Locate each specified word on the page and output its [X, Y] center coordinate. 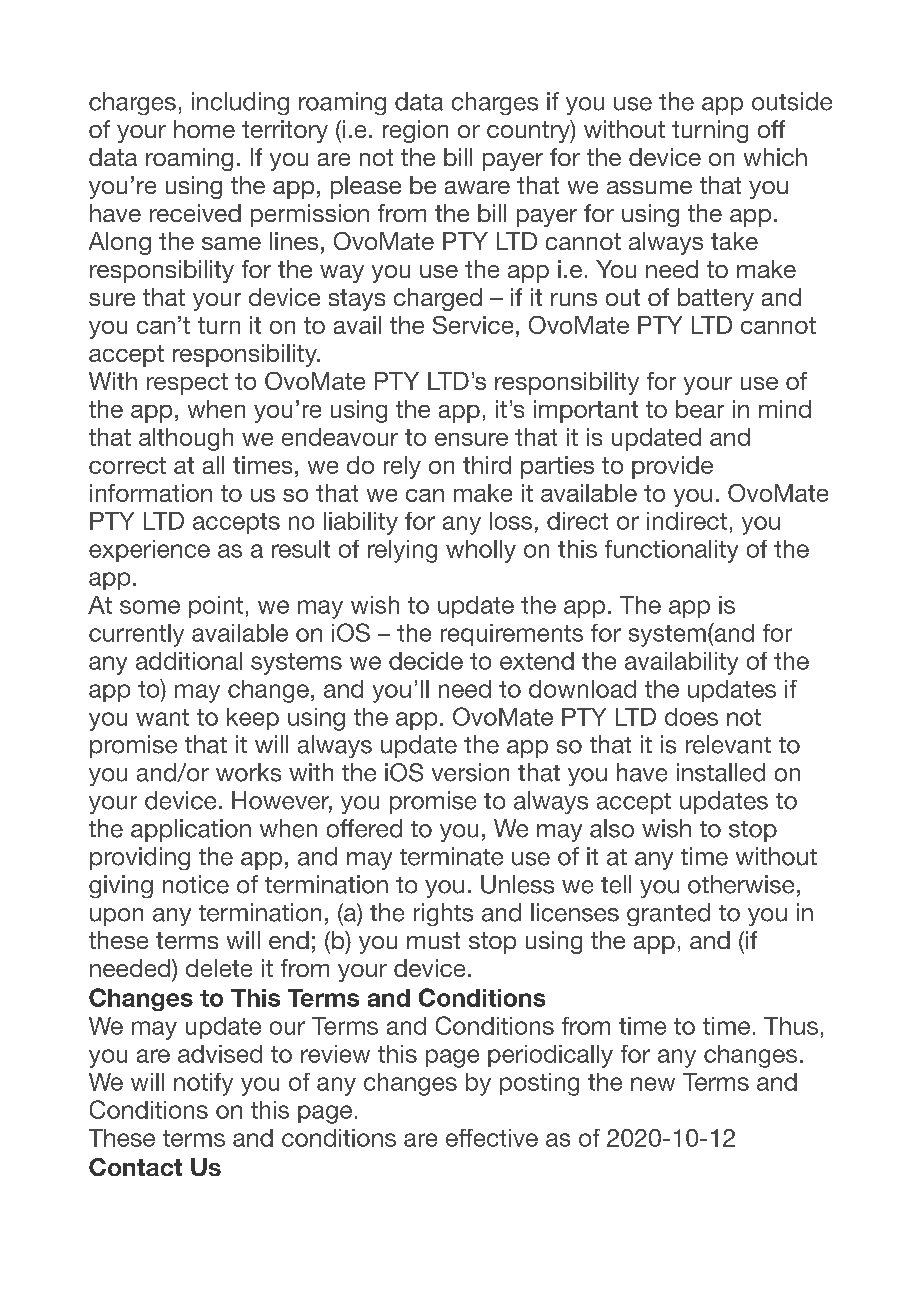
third [487, 465]
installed [721, 772]
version [470, 772]
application [191, 830]
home [204, 129]
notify [203, 1084]
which [775, 157]
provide [672, 467]
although [186, 439]
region [415, 131]
